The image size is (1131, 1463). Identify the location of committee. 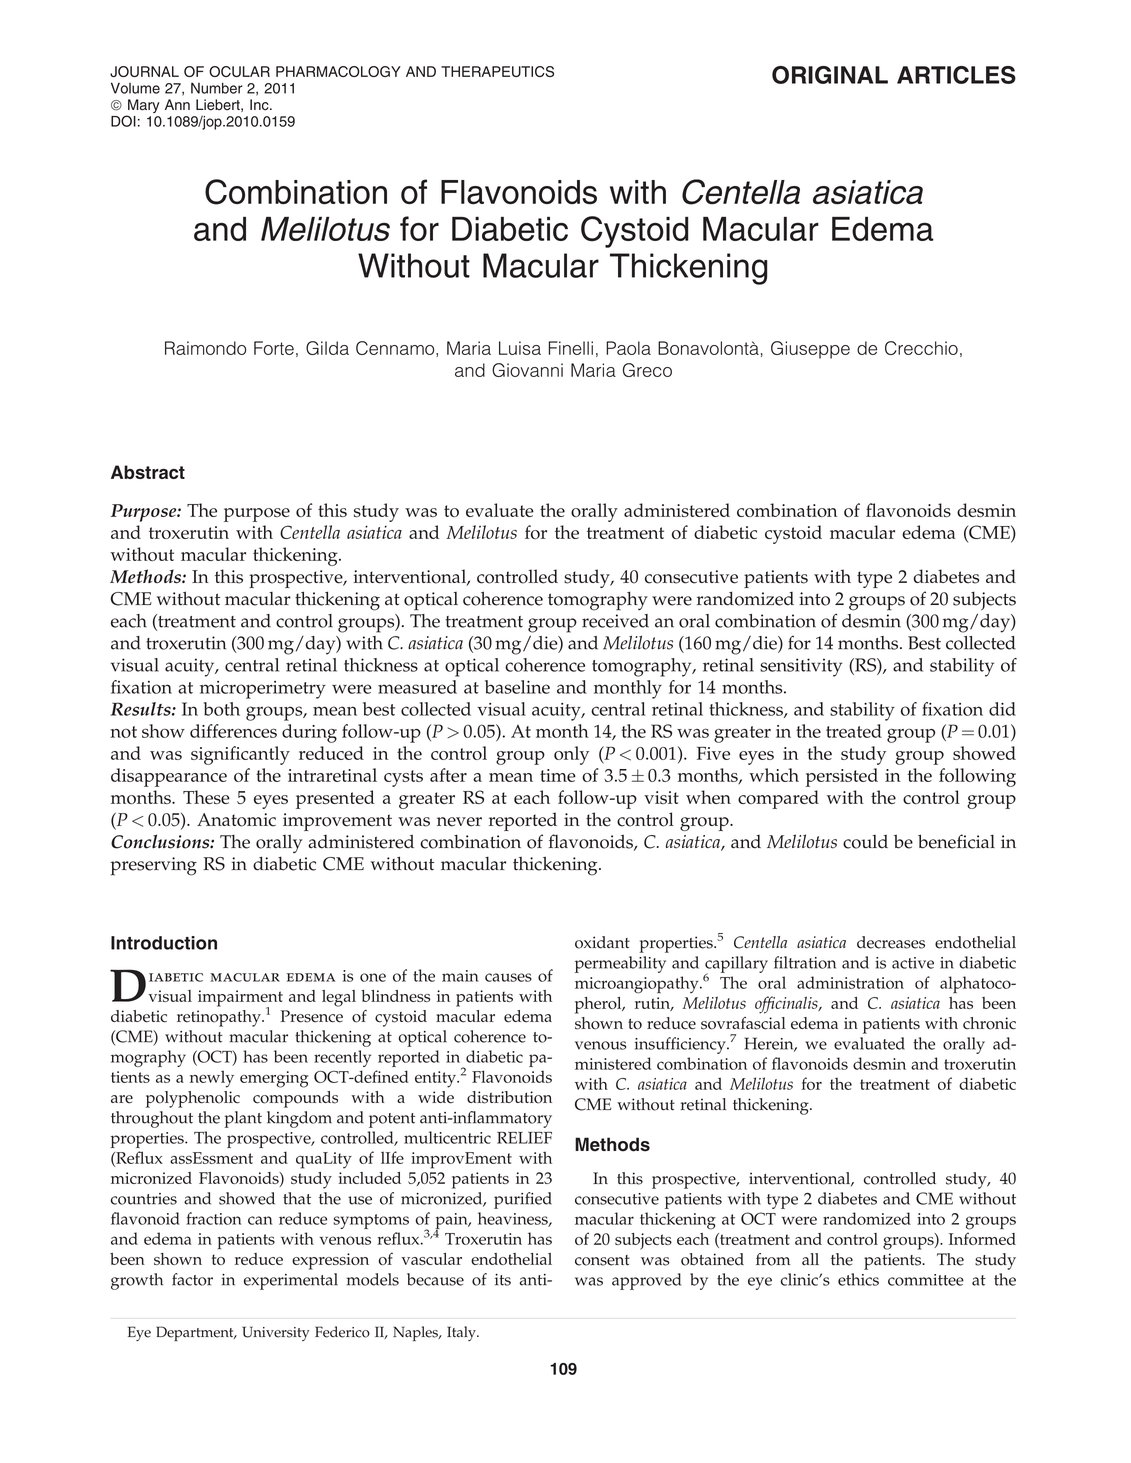
(926, 1280).
